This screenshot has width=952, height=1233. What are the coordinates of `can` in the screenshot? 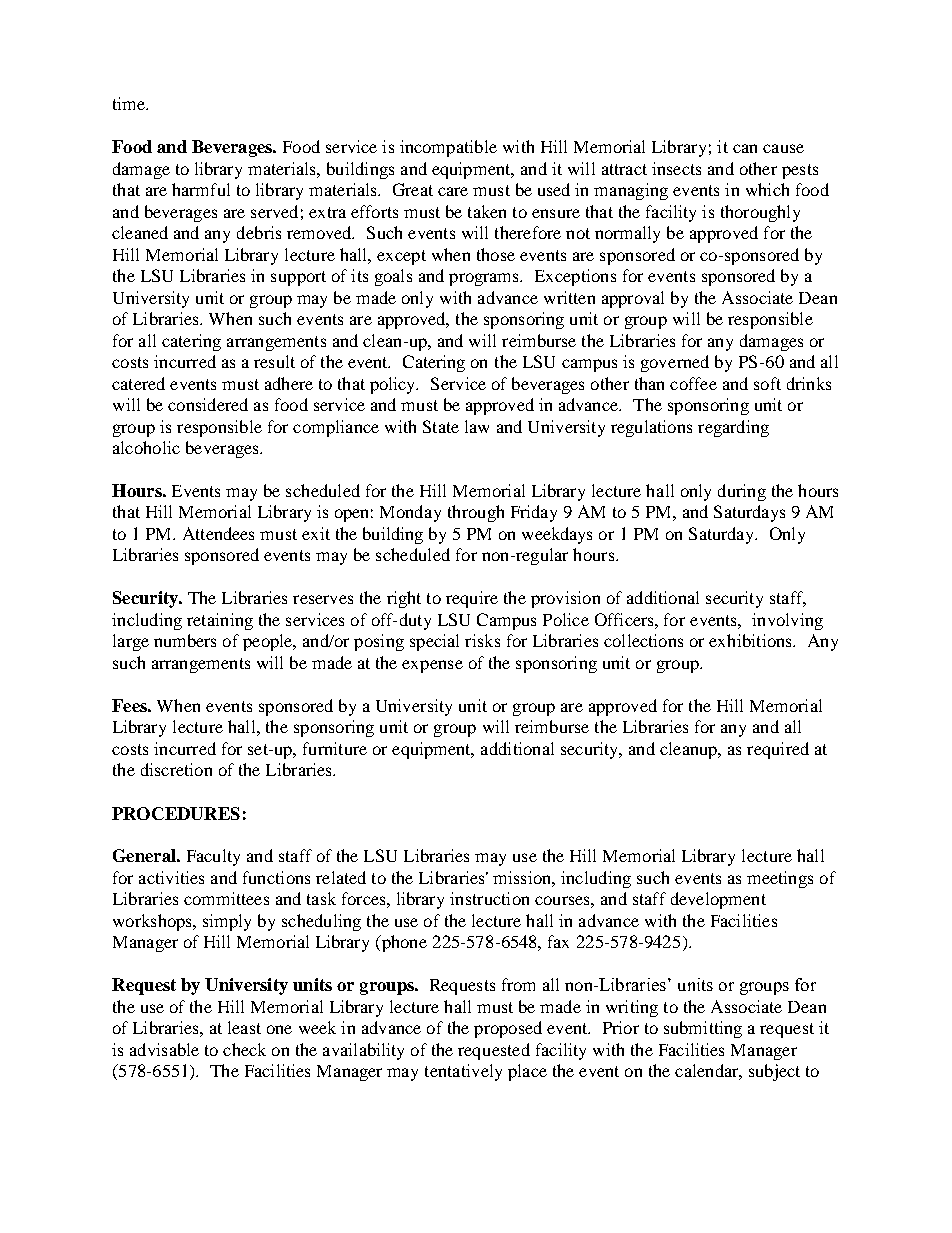 It's located at (745, 148).
